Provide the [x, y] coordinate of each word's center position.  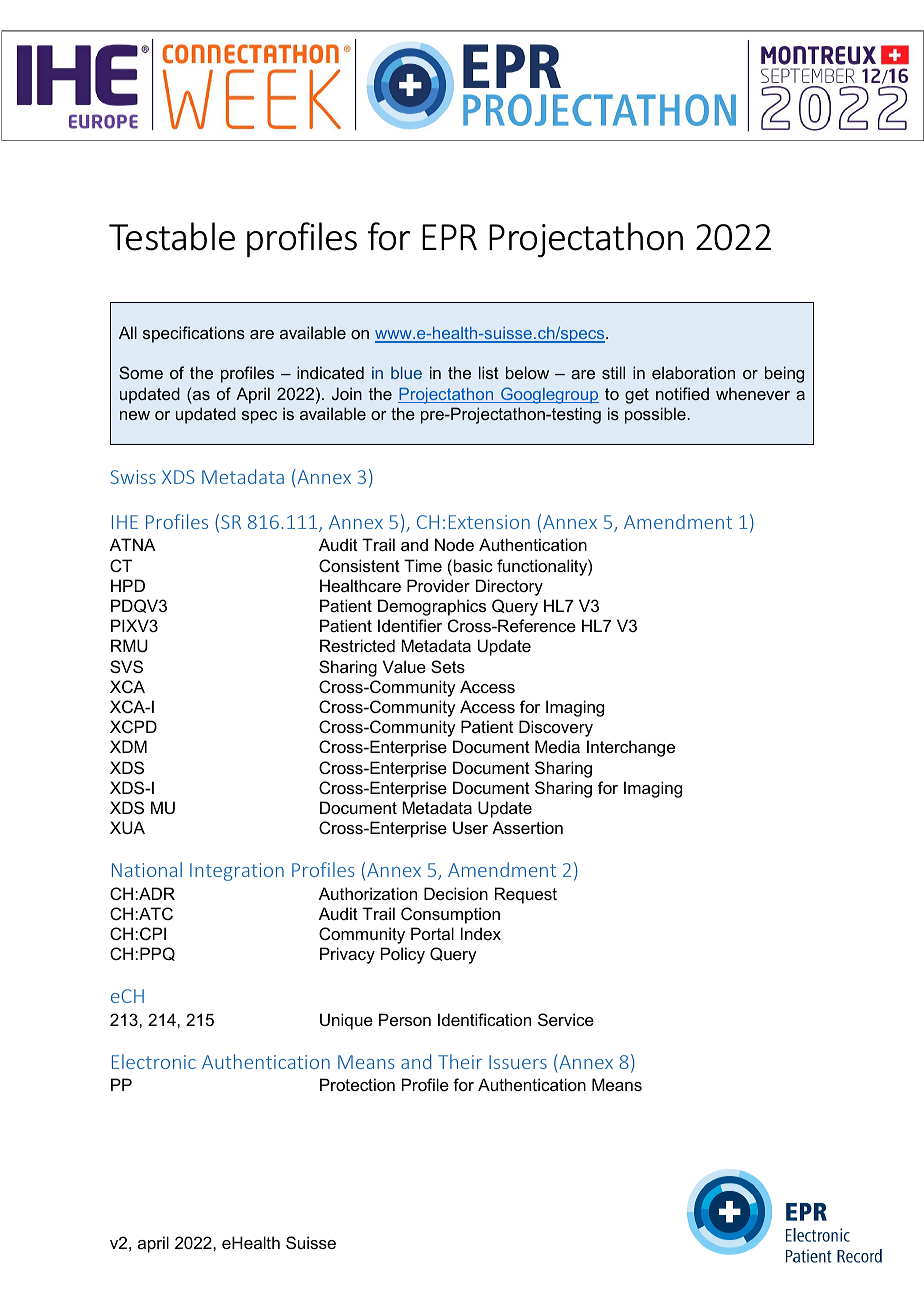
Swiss [133, 477]
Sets [448, 666]
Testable [172, 236]
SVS [126, 666]
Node [454, 544]
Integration [237, 872]
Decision [456, 893]
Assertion [527, 827]
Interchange [631, 748]
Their [460, 1061]
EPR [449, 237]
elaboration [693, 372]
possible [655, 415]
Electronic [154, 1061]
